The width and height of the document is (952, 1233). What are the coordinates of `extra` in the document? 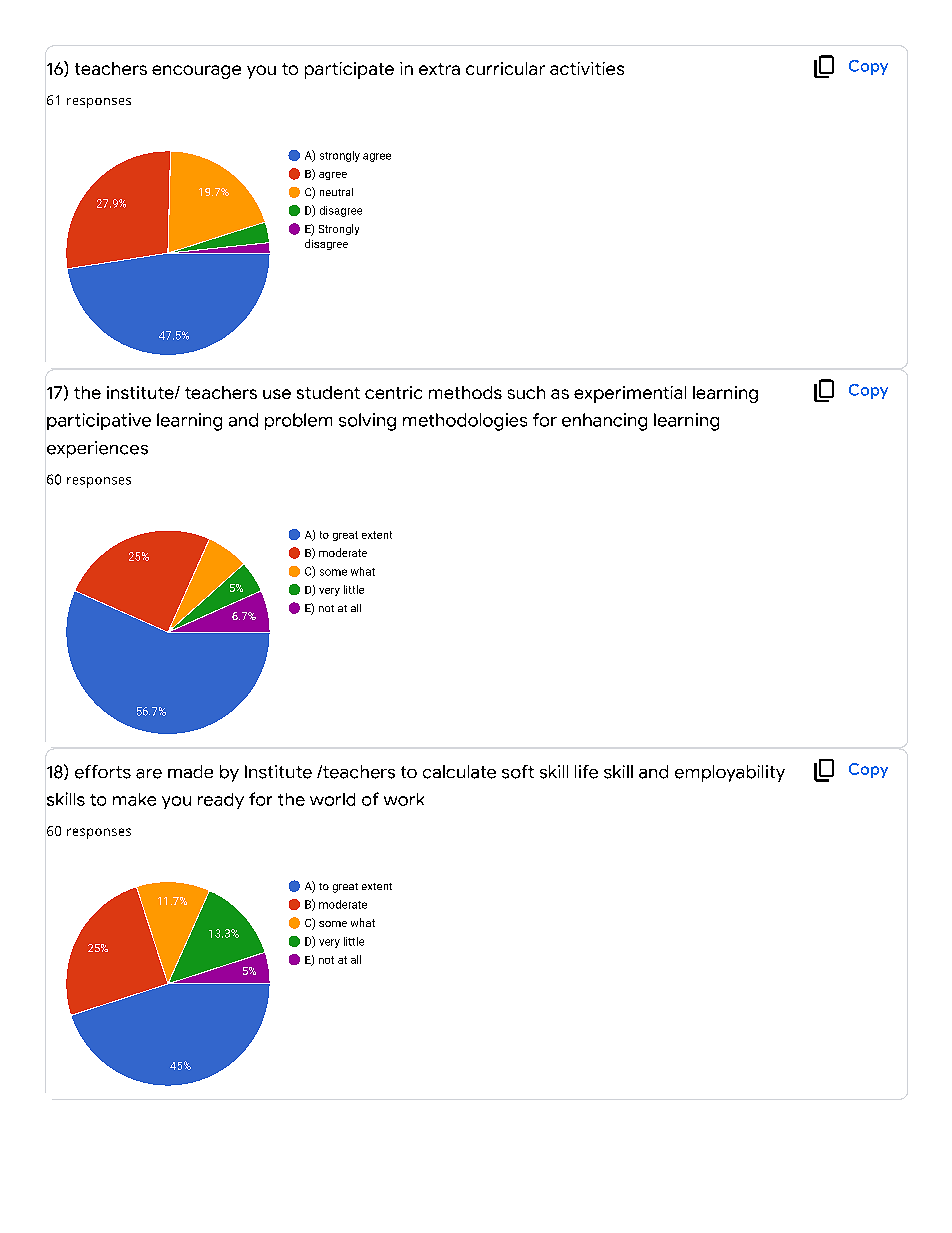 It's located at (439, 69).
